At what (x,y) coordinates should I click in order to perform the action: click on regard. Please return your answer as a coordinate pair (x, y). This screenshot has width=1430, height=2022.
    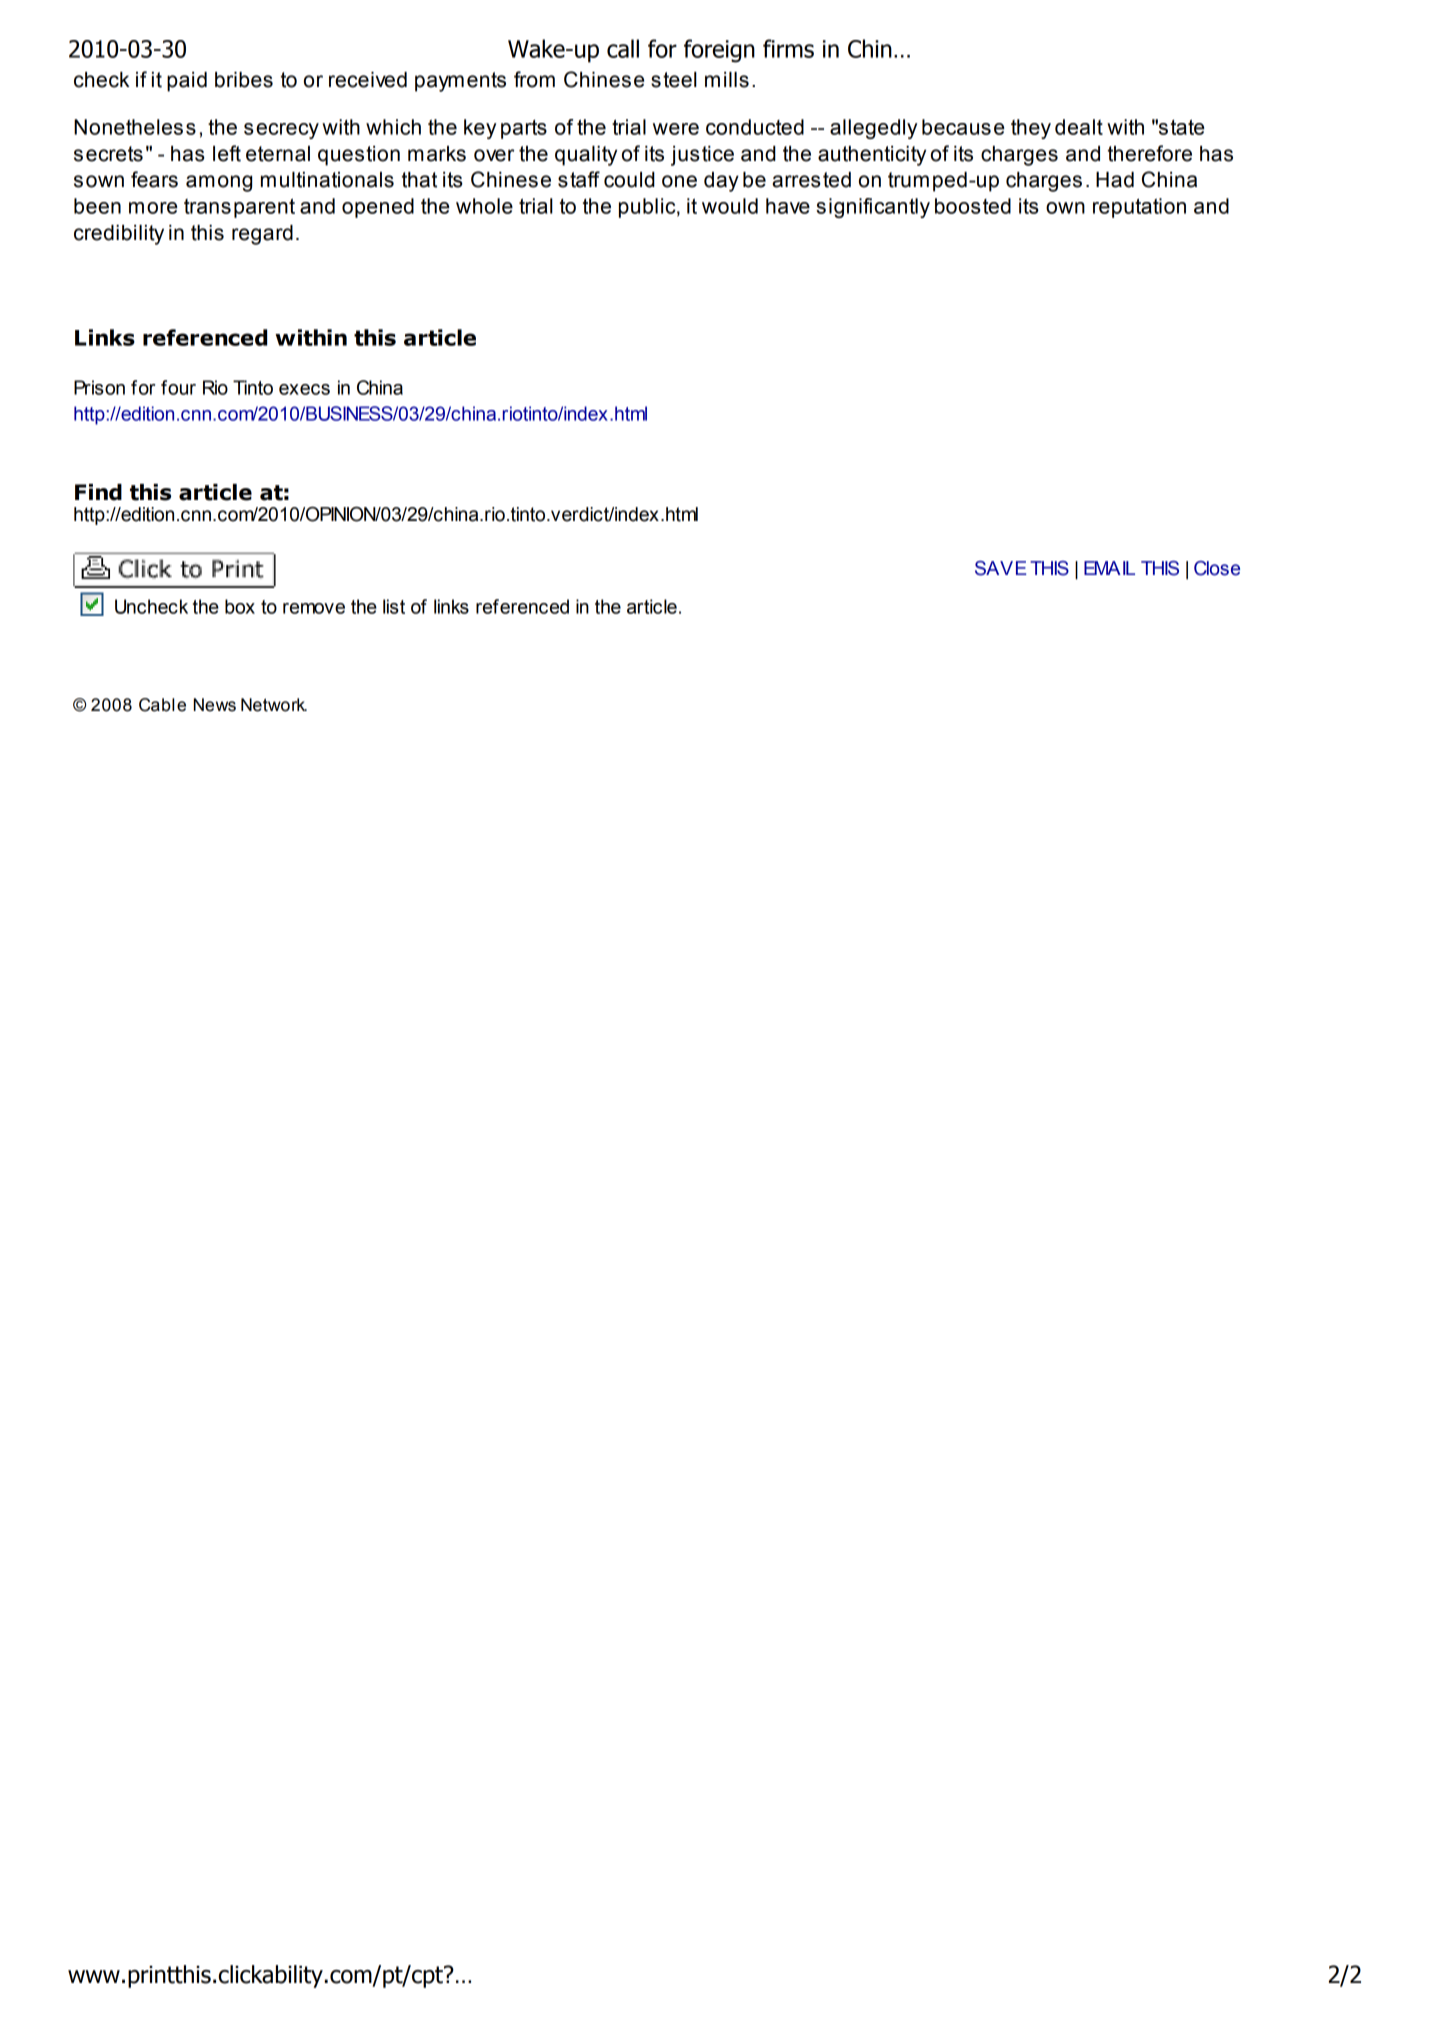
    Looking at the image, I should click on (262, 235).
